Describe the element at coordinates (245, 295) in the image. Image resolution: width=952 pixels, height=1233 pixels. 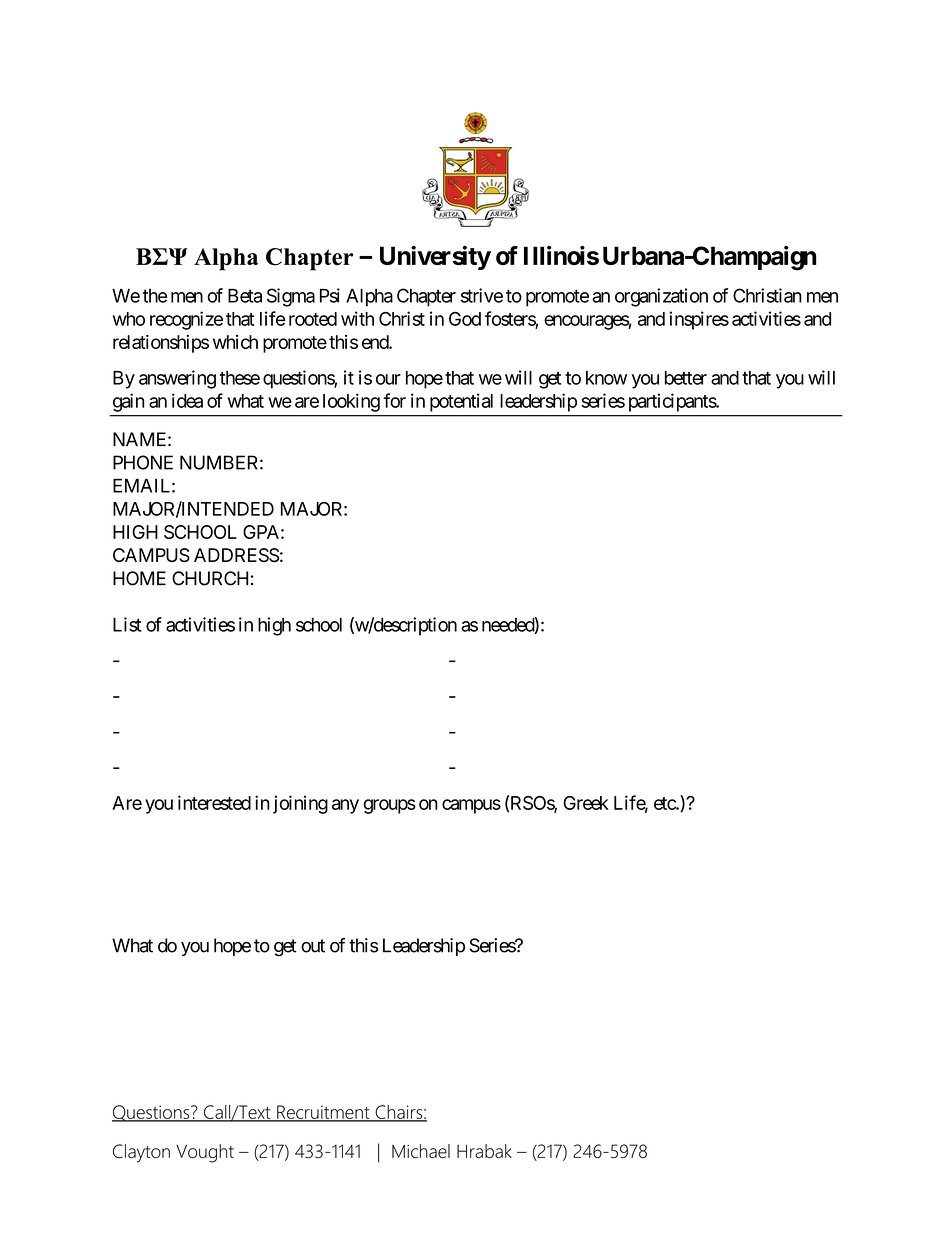
I see `Beta` at that location.
